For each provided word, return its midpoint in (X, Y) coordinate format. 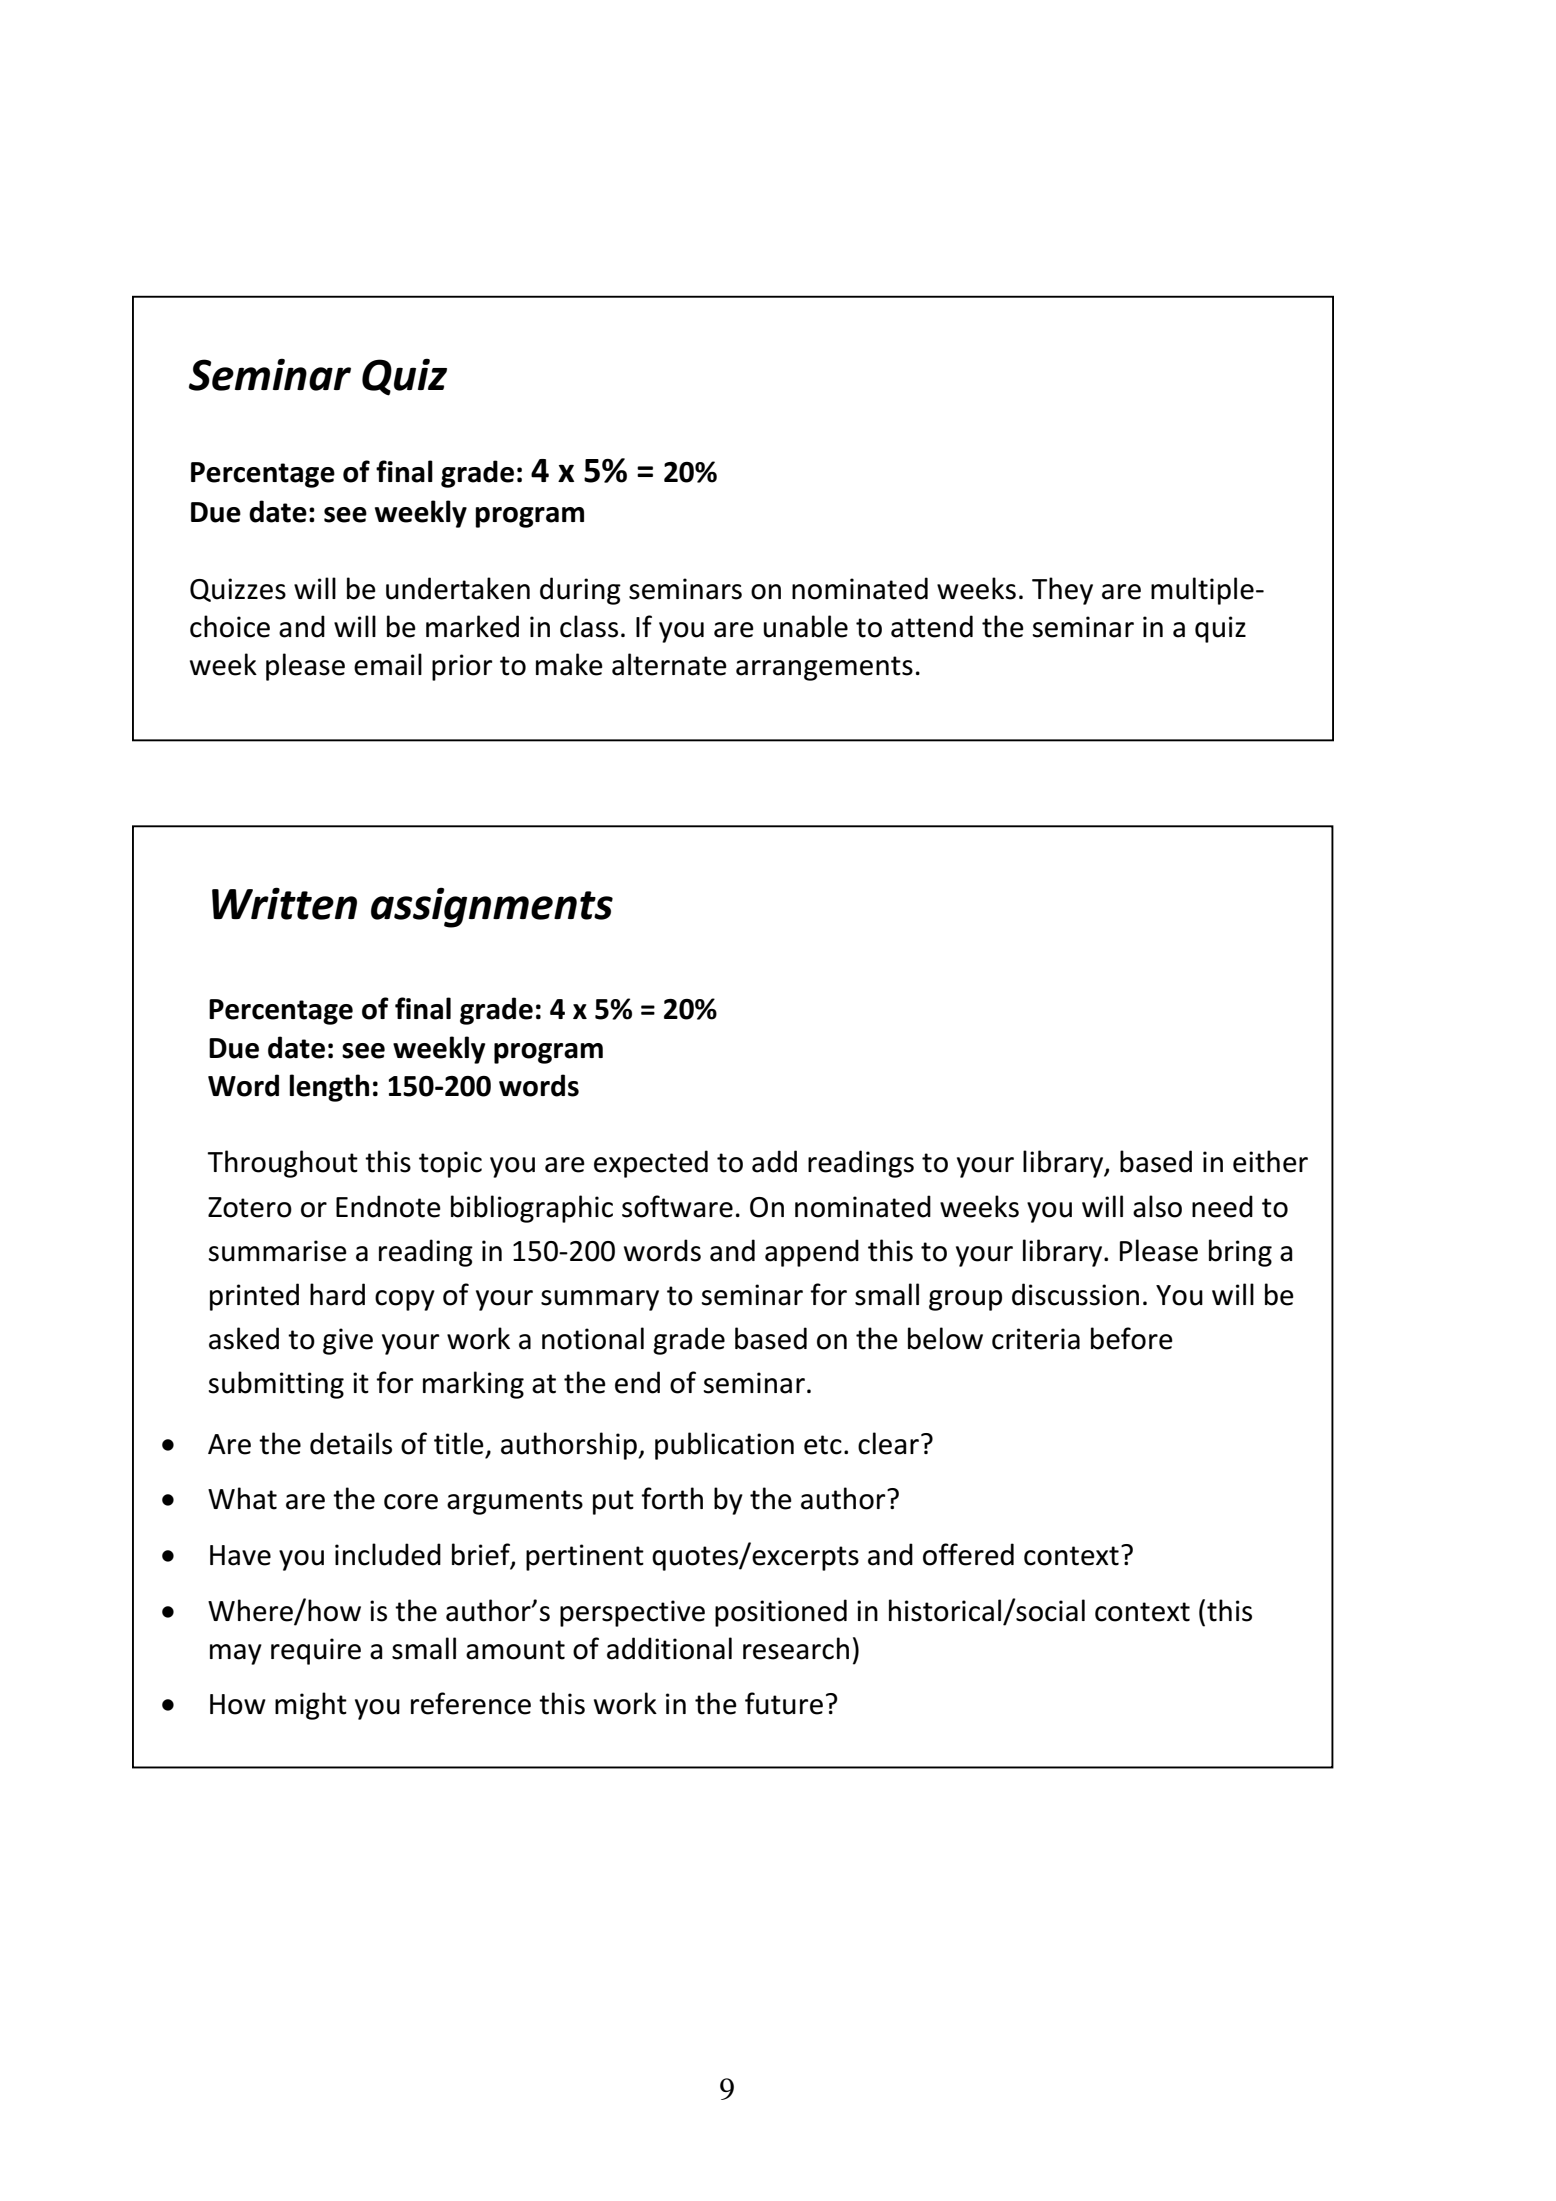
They (1062, 591)
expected (651, 1164)
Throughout (282, 1164)
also (1157, 1206)
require (316, 1651)
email (388, 664)
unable (805, 626)
